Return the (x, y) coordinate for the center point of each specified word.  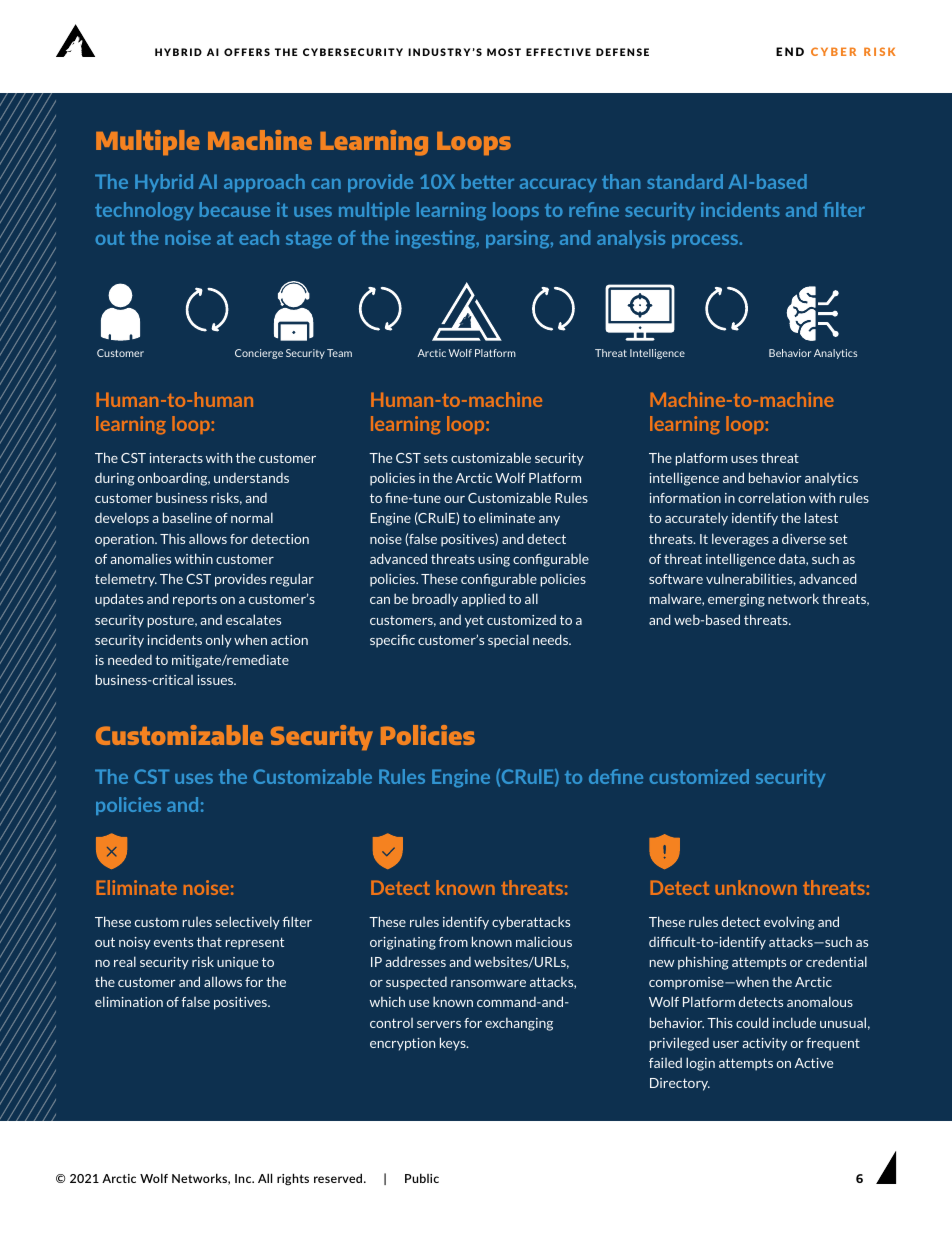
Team (339, 353)
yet (474, 622)
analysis (631, 239)
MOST (504, 52)
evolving (789, 923)
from (453, 942)
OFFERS (247, 52)
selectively (247, 923)
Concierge (259, 354)
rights (293, 1179)
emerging (736, 600)
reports (195, 600)
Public (422, 1178)
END (790, 51)
